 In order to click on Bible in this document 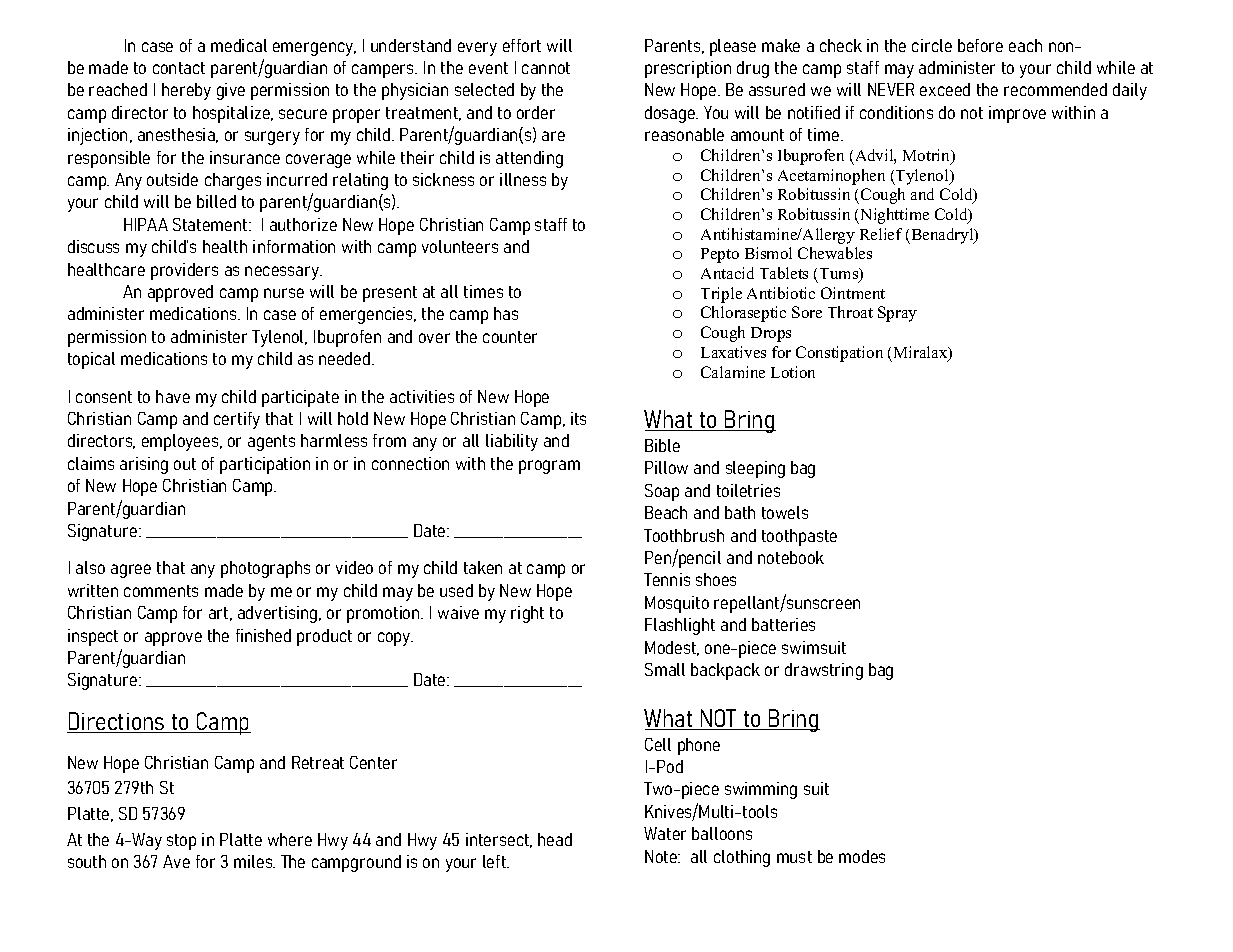, I will do `click(662, 445)`.
